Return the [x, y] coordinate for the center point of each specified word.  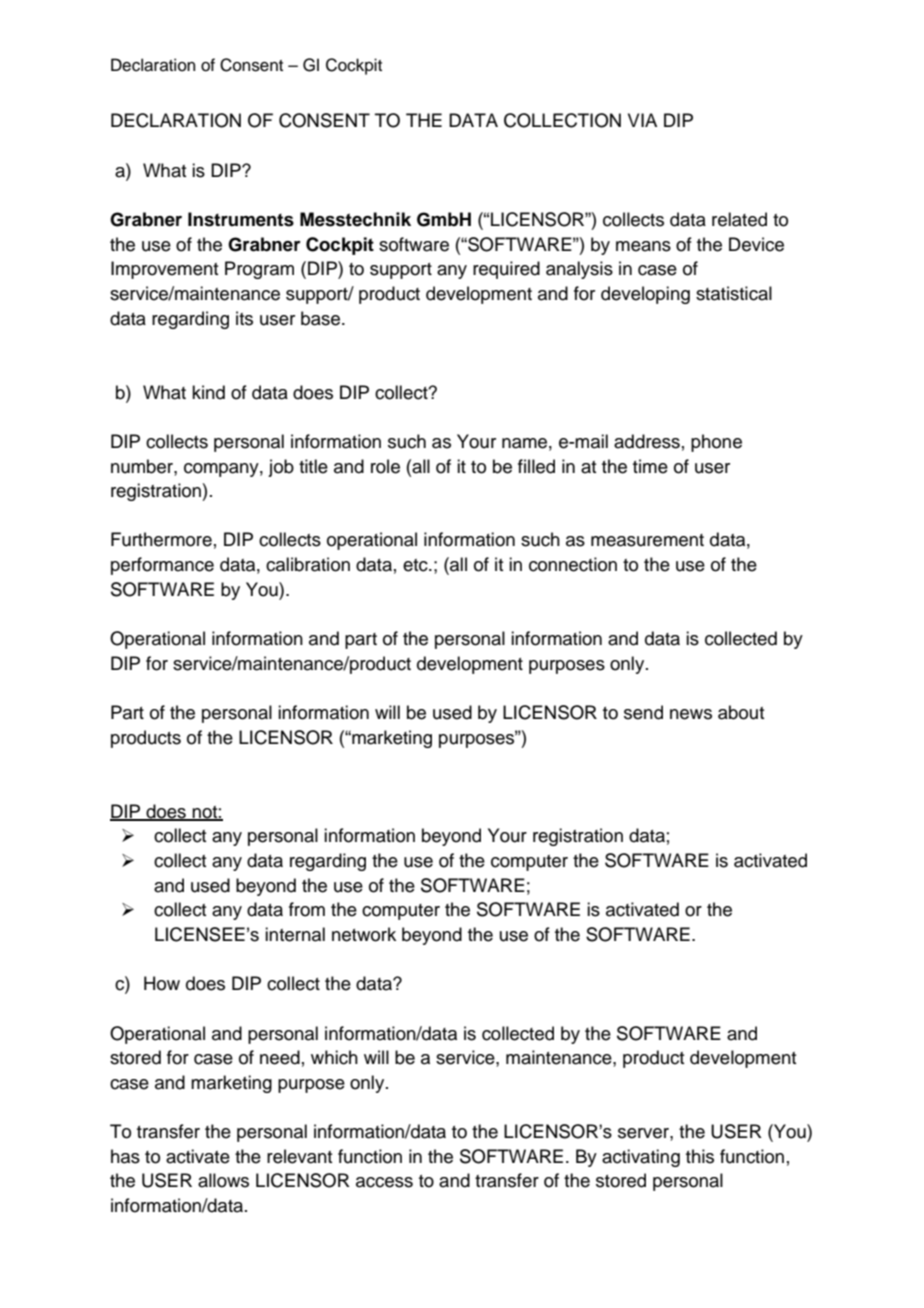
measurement [647, 540]
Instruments [241, 219]
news [691, 714]
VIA [642, 120]
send [643, 712]
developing [645, 295]
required [506, 270]
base [322, 318]
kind [208, 392]
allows [223, 1180]
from [307, 909]
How [162, 983]
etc [416, 565]
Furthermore [161, 539]
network [364, 934]
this [700, 1156]
